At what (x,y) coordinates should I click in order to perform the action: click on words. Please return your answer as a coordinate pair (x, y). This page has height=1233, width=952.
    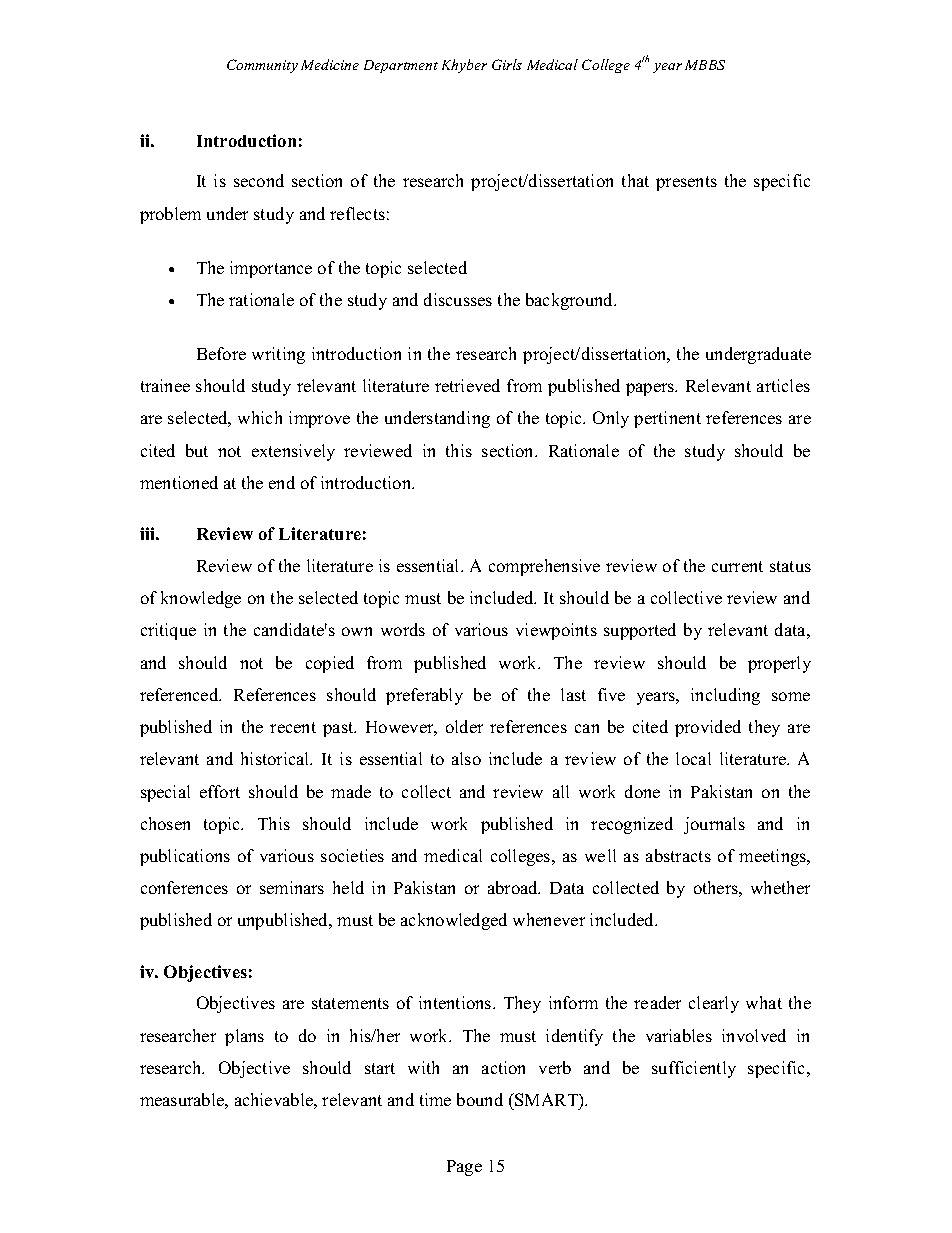
    Looking at the image, I should click on (403, 629).
